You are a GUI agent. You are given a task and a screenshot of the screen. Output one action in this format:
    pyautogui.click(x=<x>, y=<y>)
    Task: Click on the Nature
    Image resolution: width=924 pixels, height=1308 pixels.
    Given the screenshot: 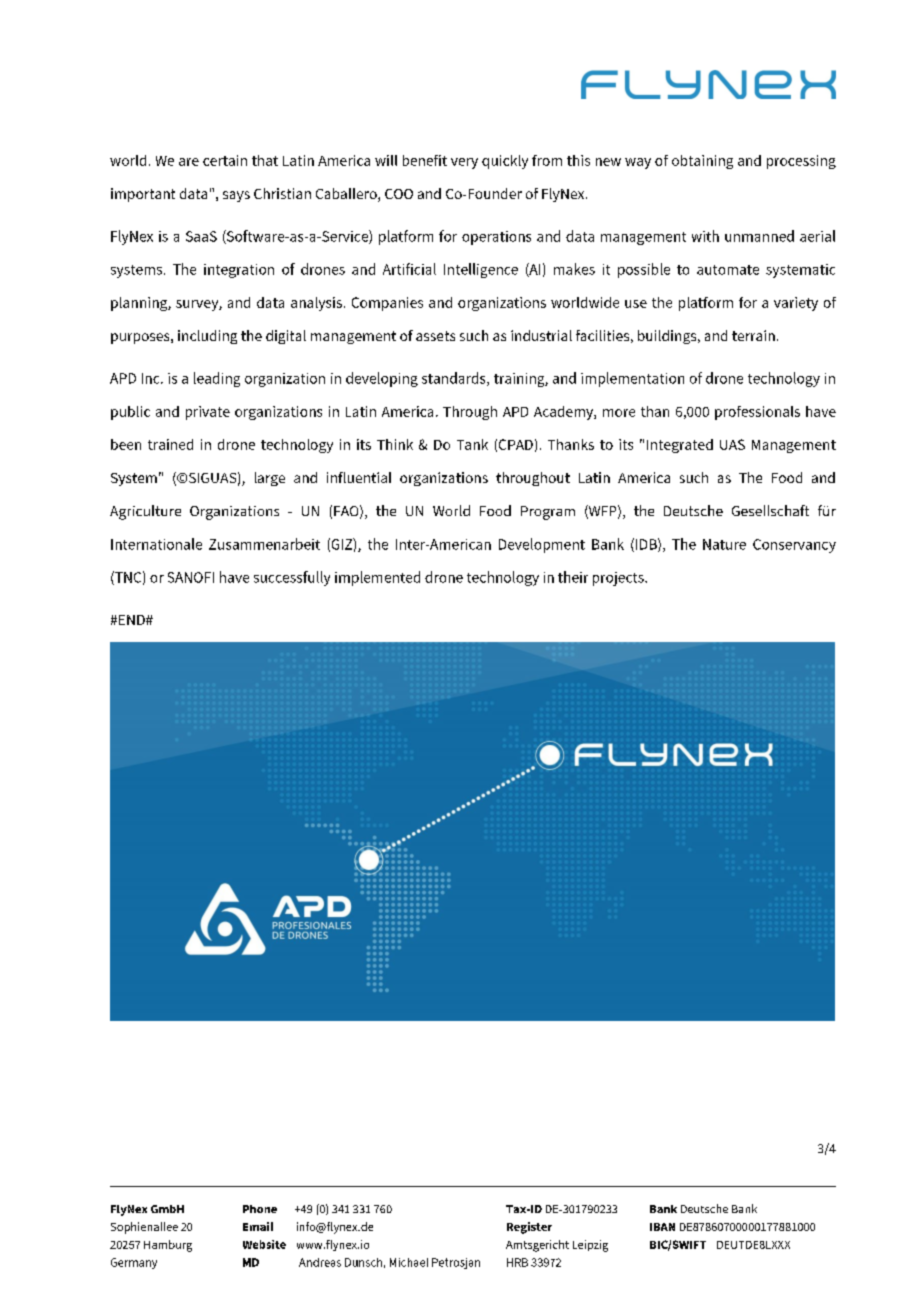 What is the action you would take?
    pyautogui.click(x=724, y=544)
